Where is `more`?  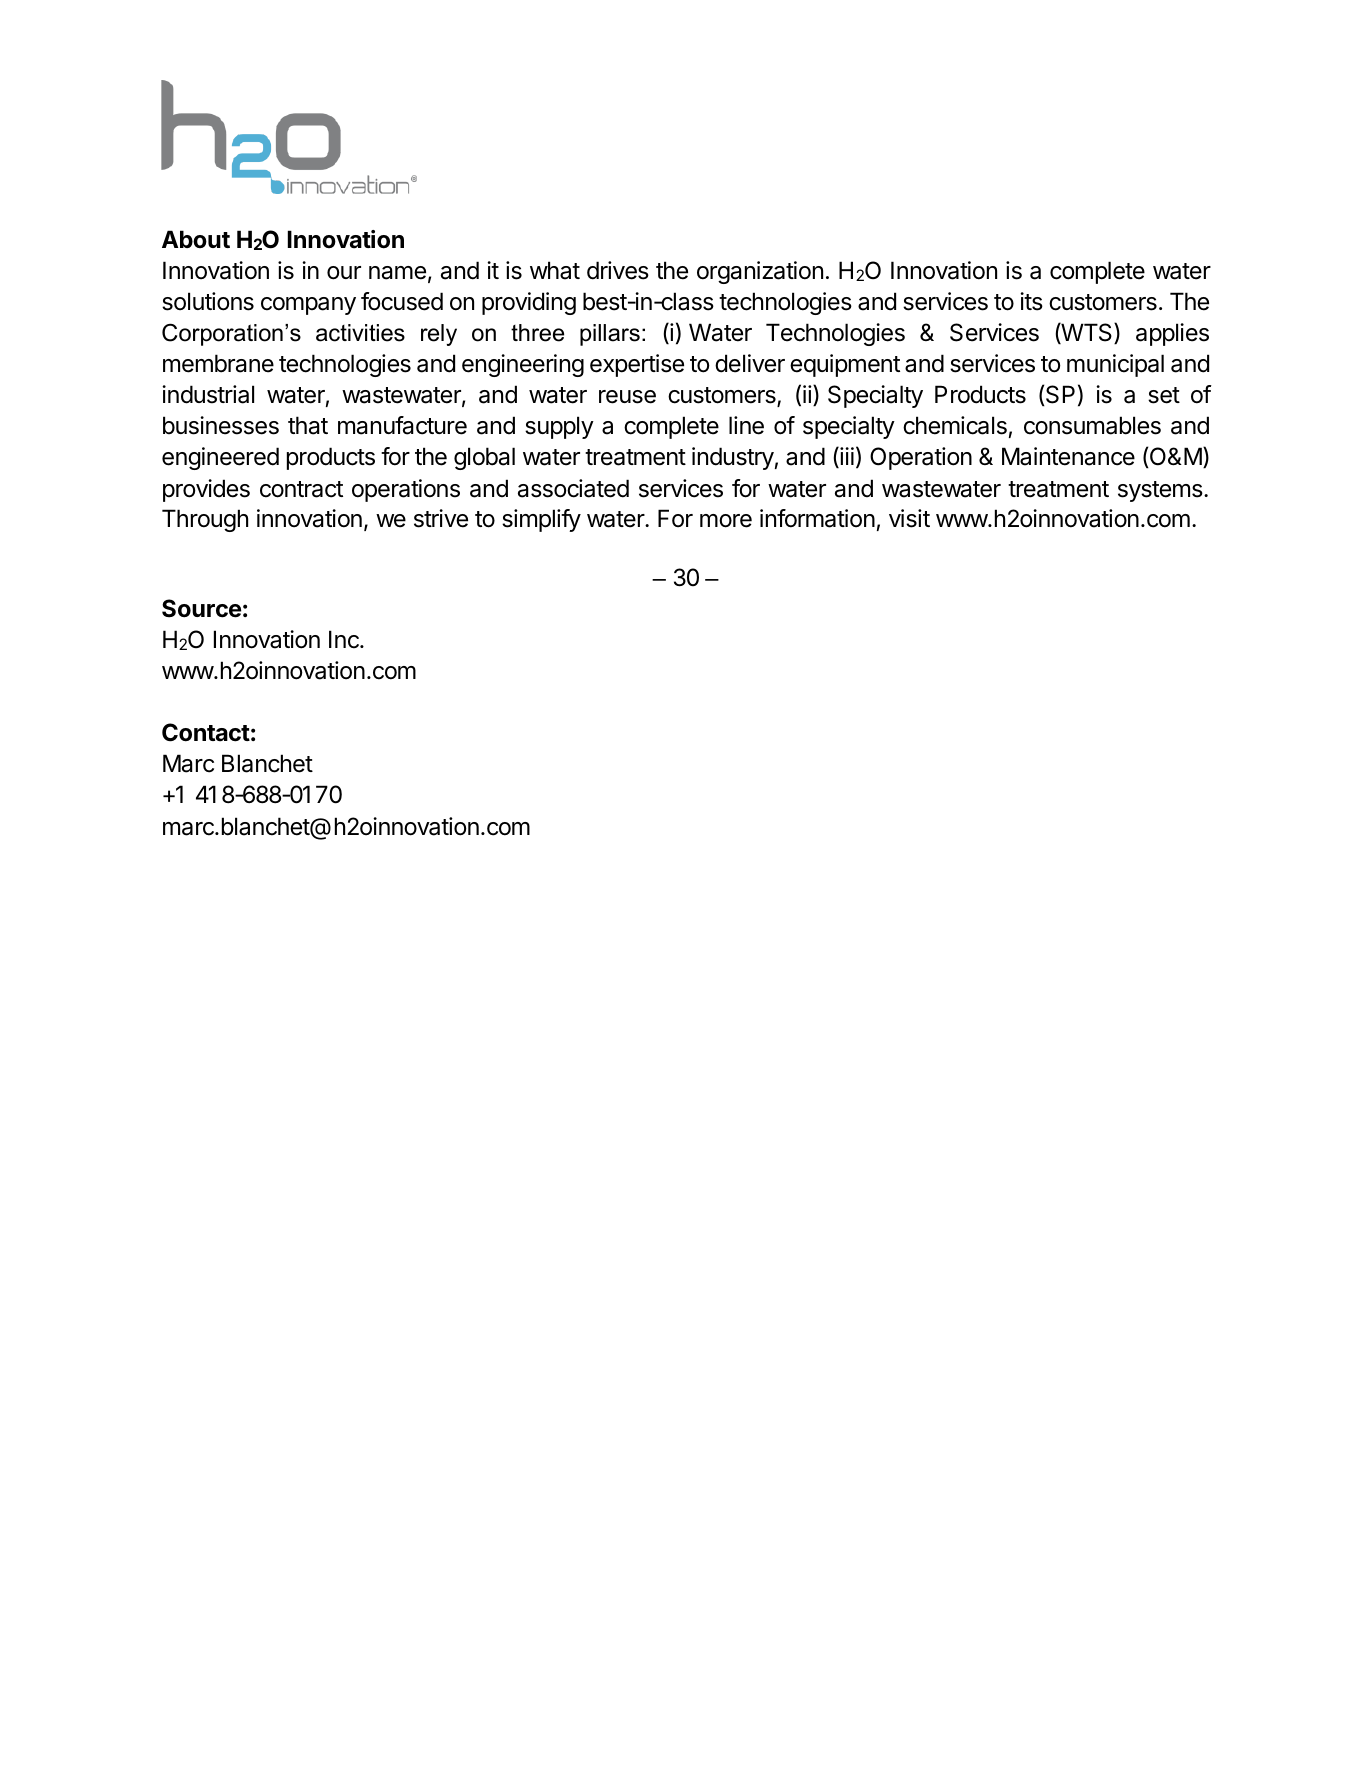 more is located at coordinates (726, 521).
